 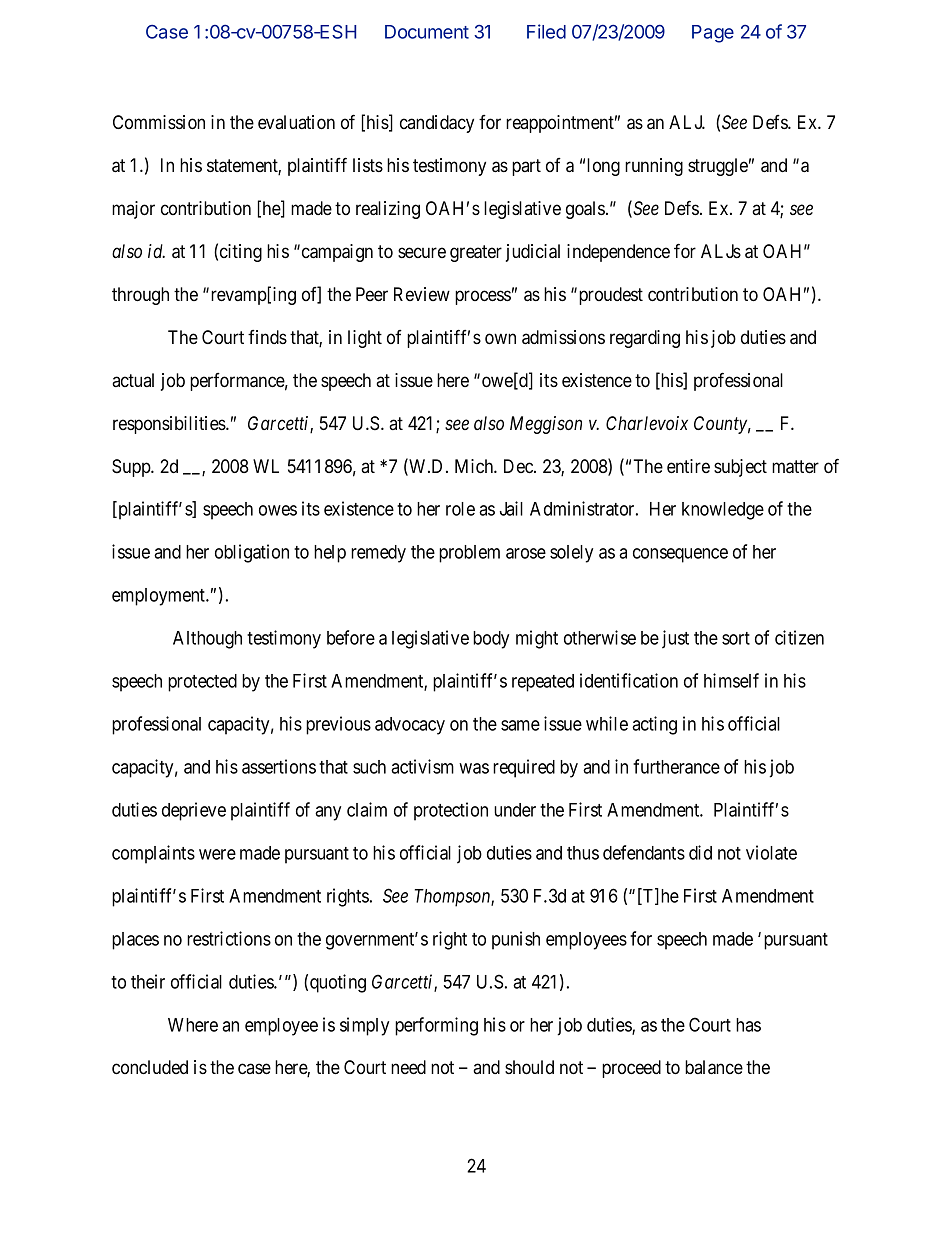 I want to click on has, so click(x=748, y=1025).
